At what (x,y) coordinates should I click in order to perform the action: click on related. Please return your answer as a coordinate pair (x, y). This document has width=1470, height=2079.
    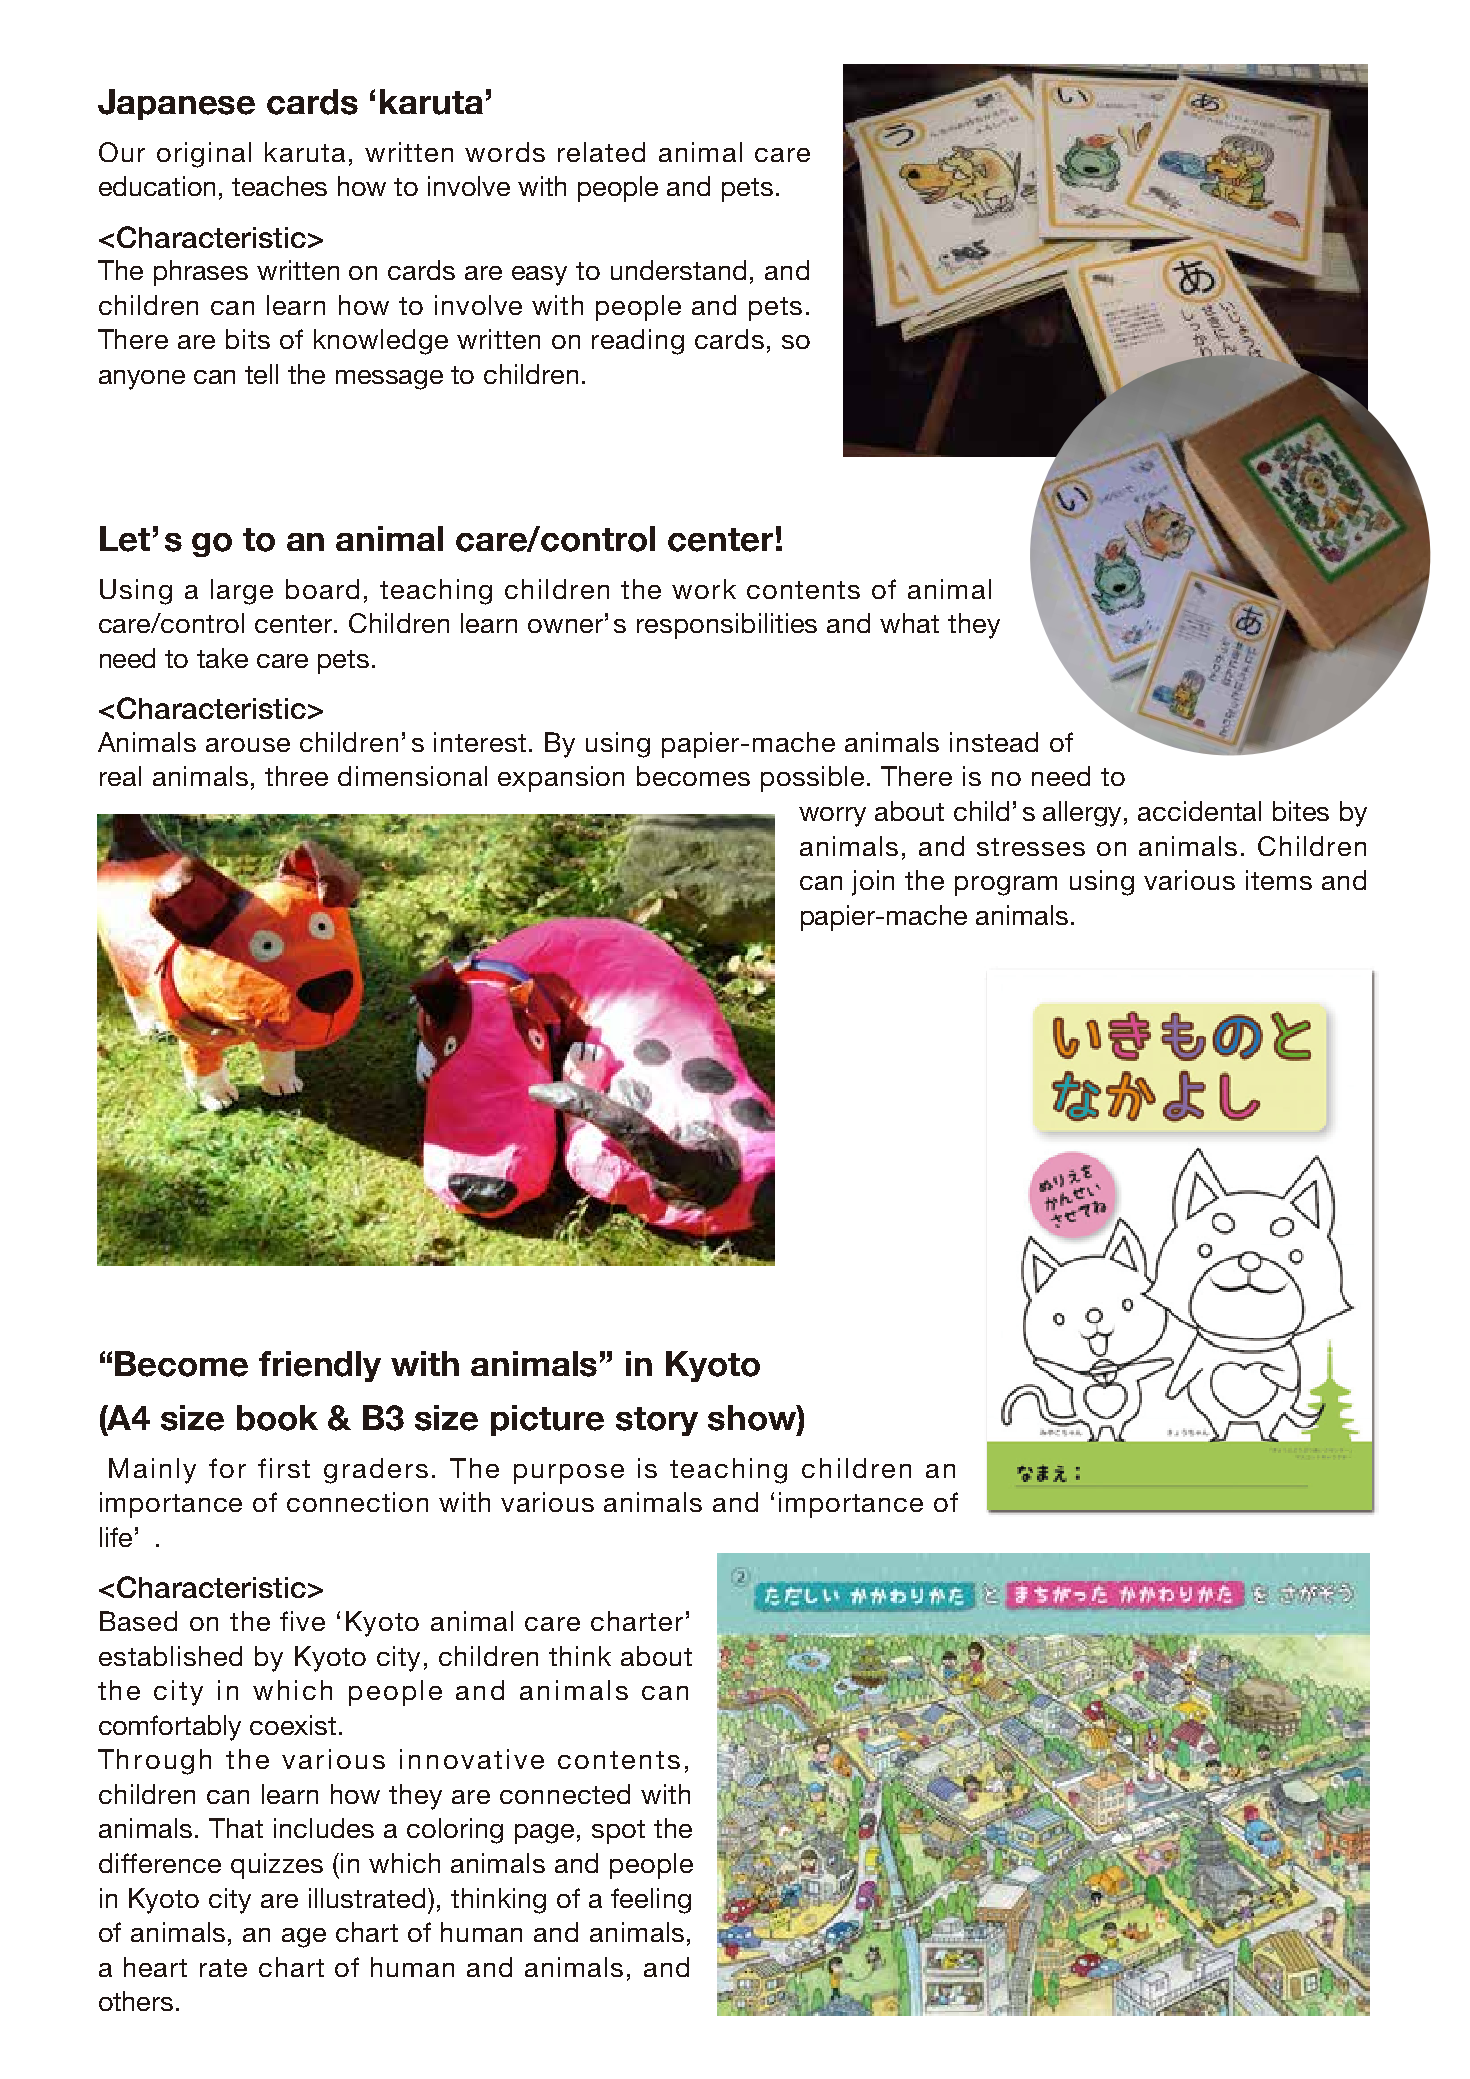
    Looking at the image, I should click on (601, 152).
